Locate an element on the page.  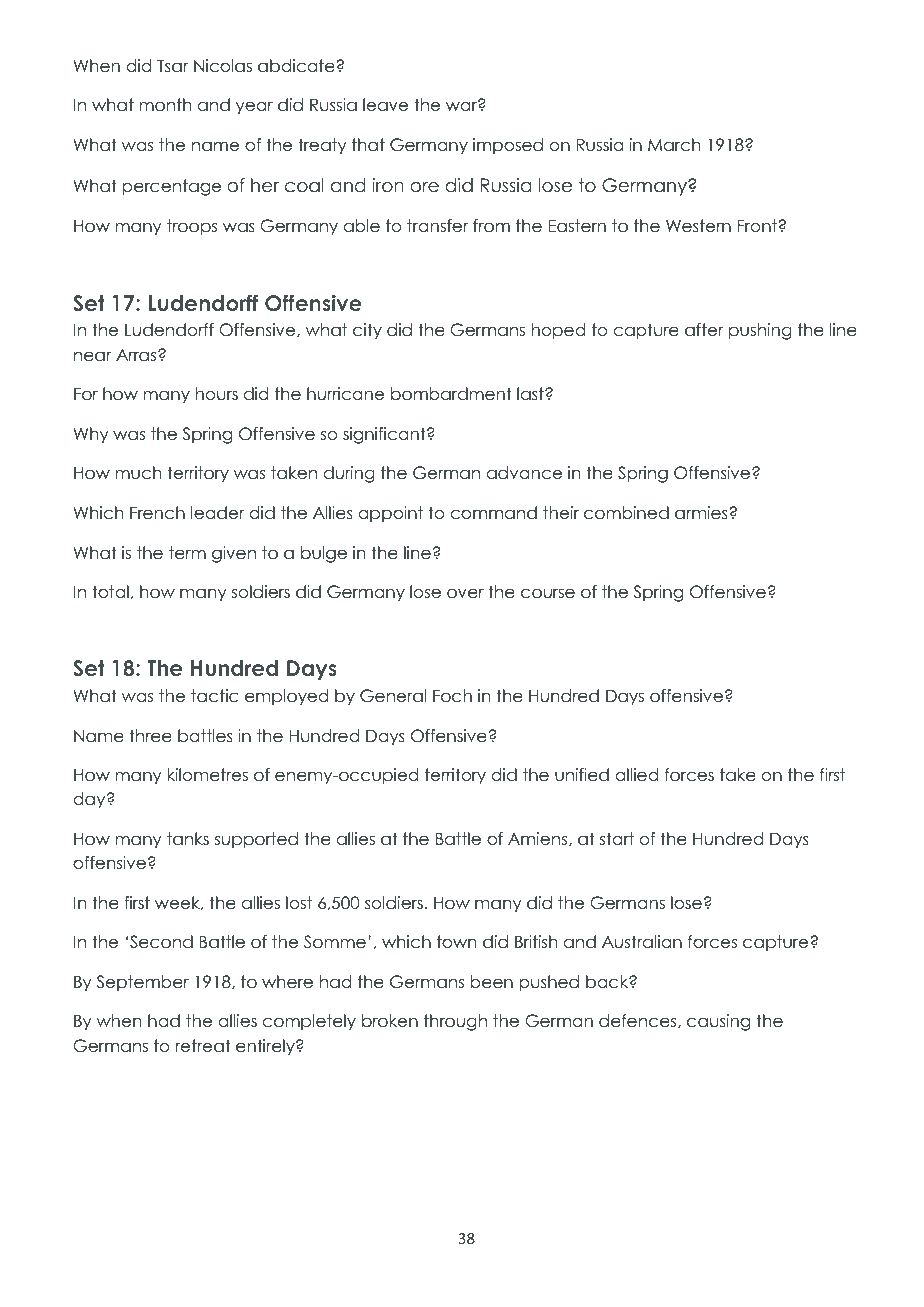
city is located at coordinates (367, 331).
